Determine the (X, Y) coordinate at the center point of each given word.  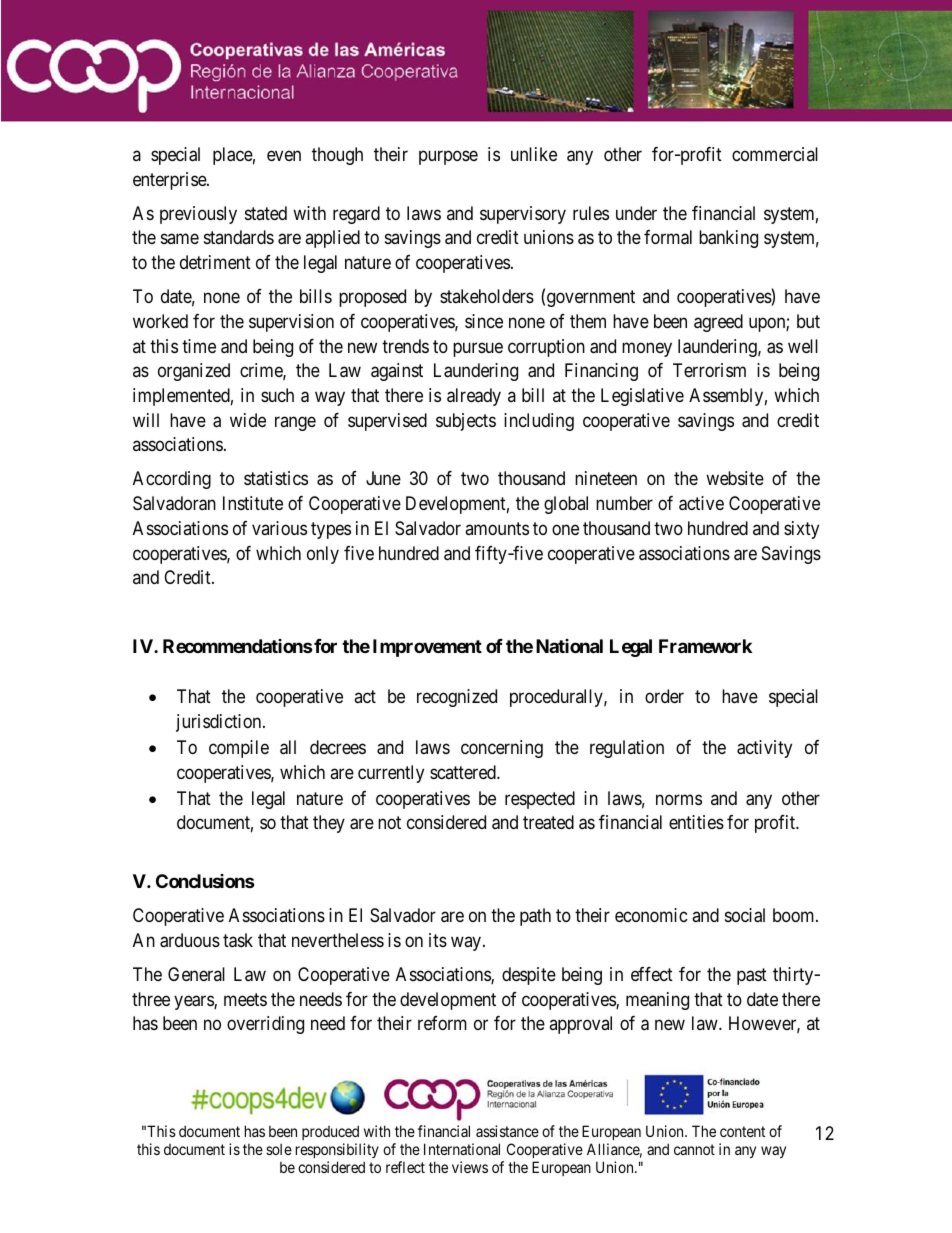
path (535, 917)
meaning (657, 1001)
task (238, 940)
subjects (466, 422)
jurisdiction (220, 723)
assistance (507, 1131)
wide (248, 420)
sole (279, 1149)
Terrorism (709, 370)
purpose (448, 157)
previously (198, 215)
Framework (705, 646)
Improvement (427, 648)
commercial (775, 154)
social (745, 915)
